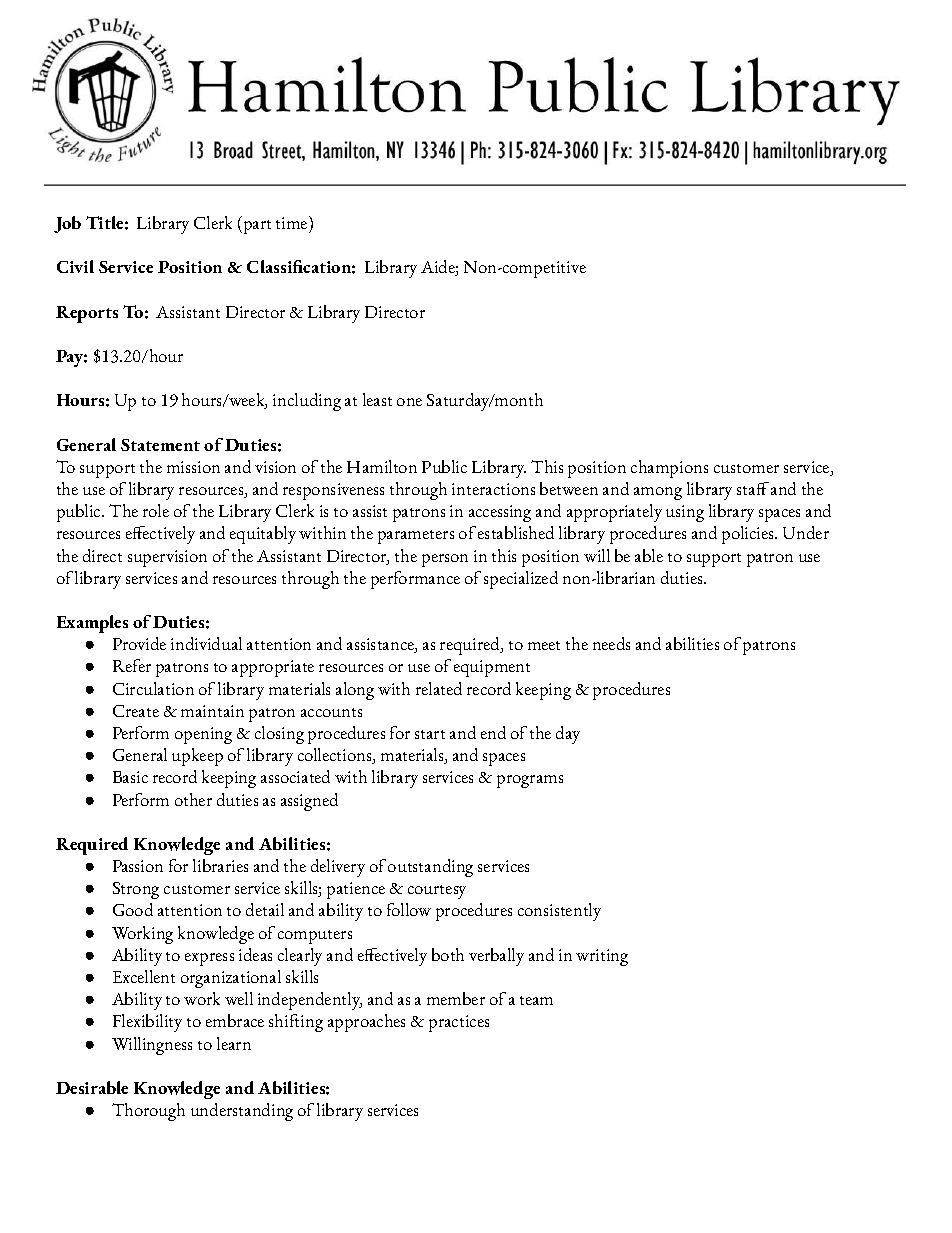 This page has width=952, height=1233. Describe the element at coordinates (293, 222) in the page. I see `time` at that location.
